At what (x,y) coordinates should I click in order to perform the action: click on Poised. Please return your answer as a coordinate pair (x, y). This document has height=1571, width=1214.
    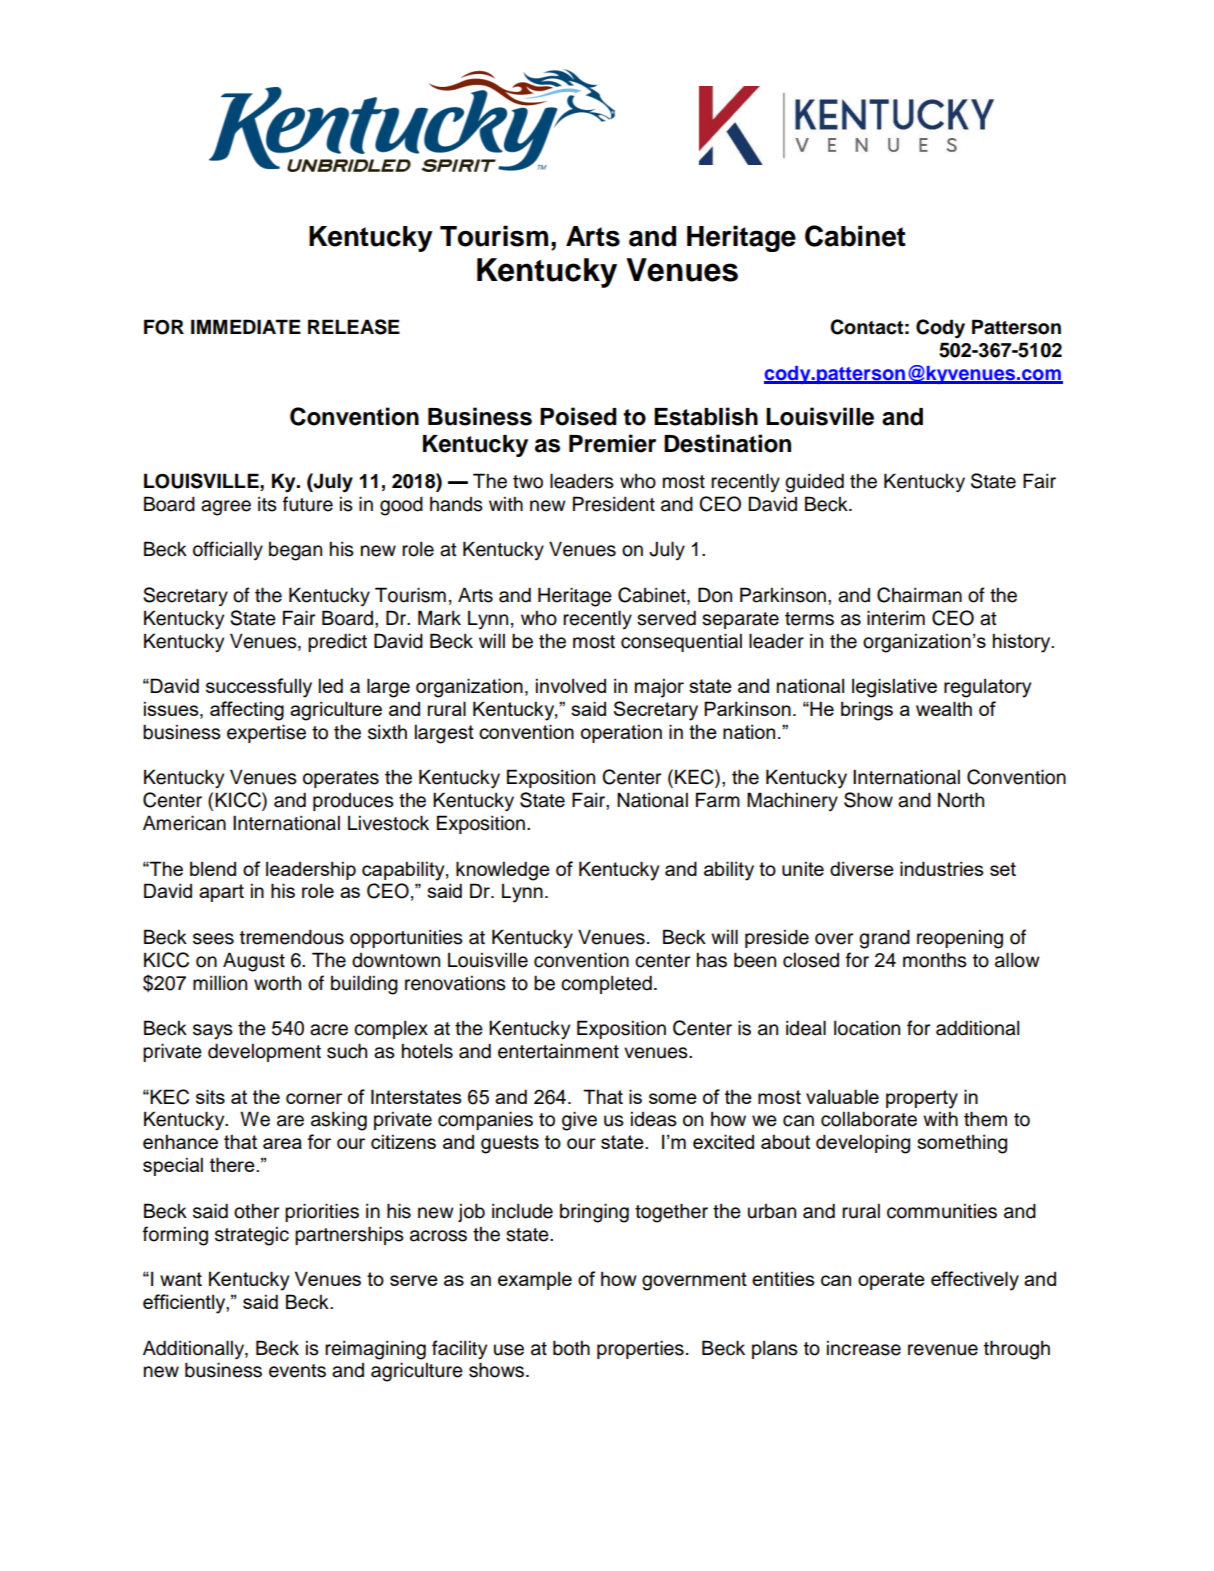
    Looking at the image, I should click on (578, 416).
